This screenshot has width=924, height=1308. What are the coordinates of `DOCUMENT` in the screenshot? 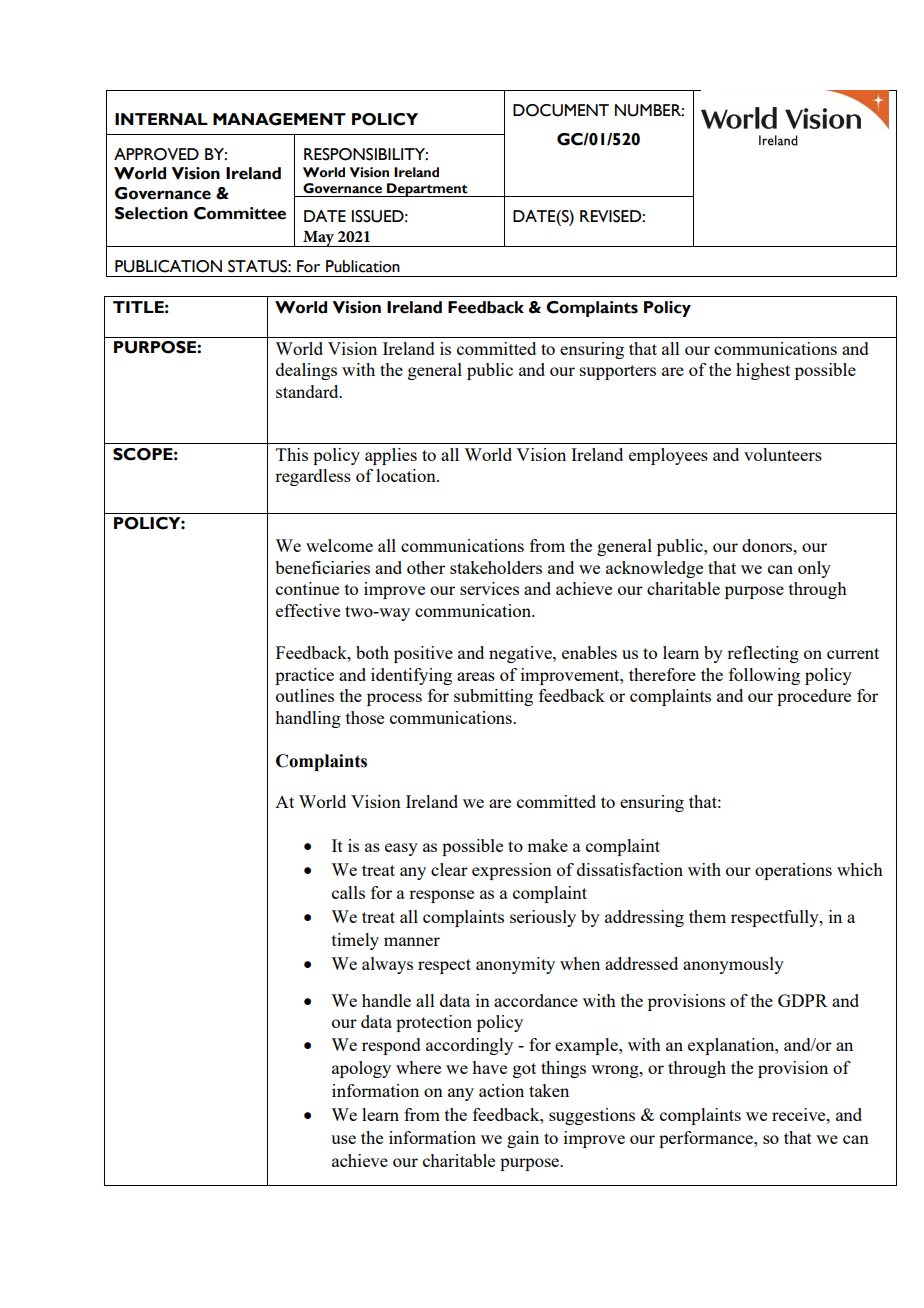 It's located at (561, 110).
